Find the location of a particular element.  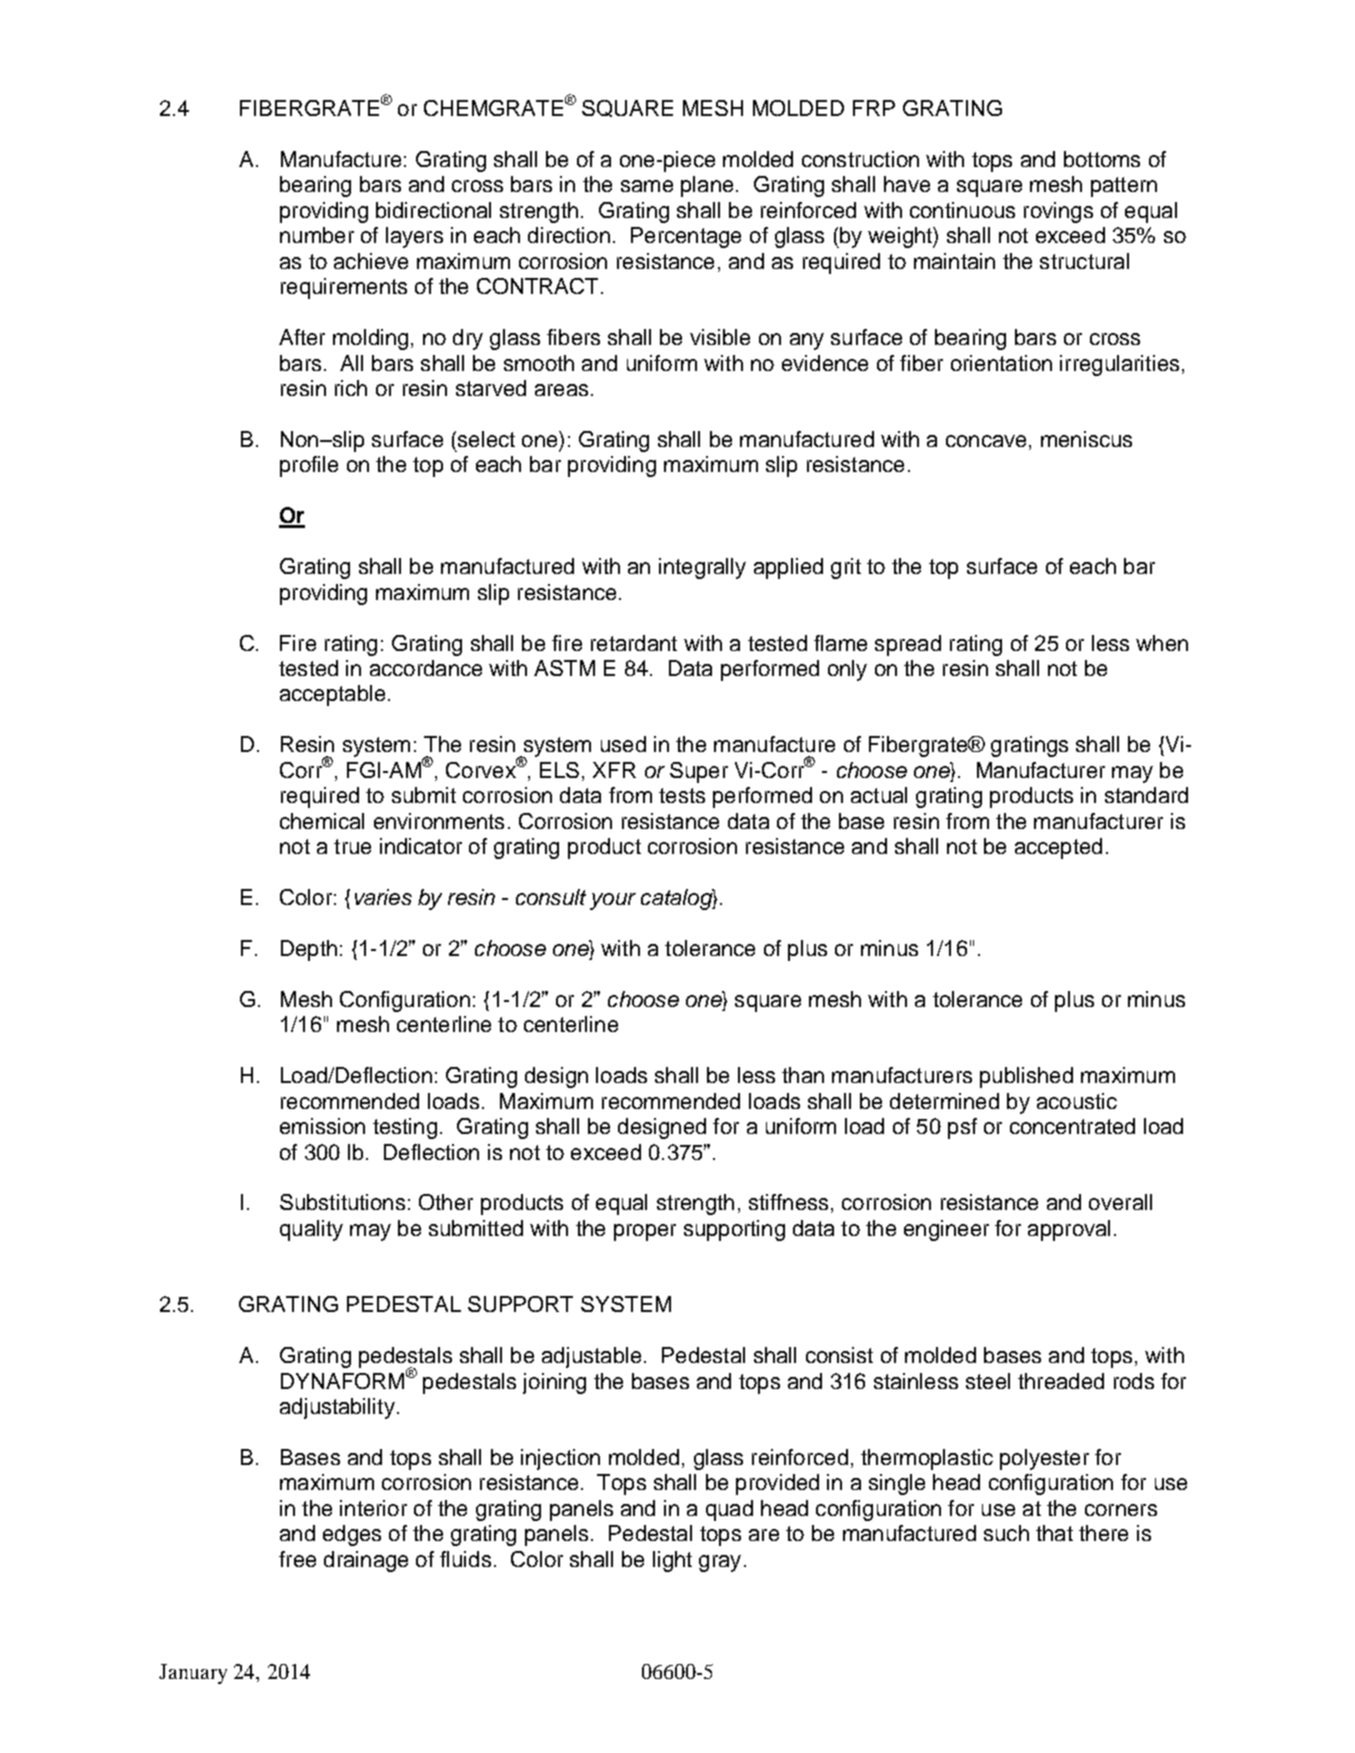

true is located at coordinates (352, 846).
